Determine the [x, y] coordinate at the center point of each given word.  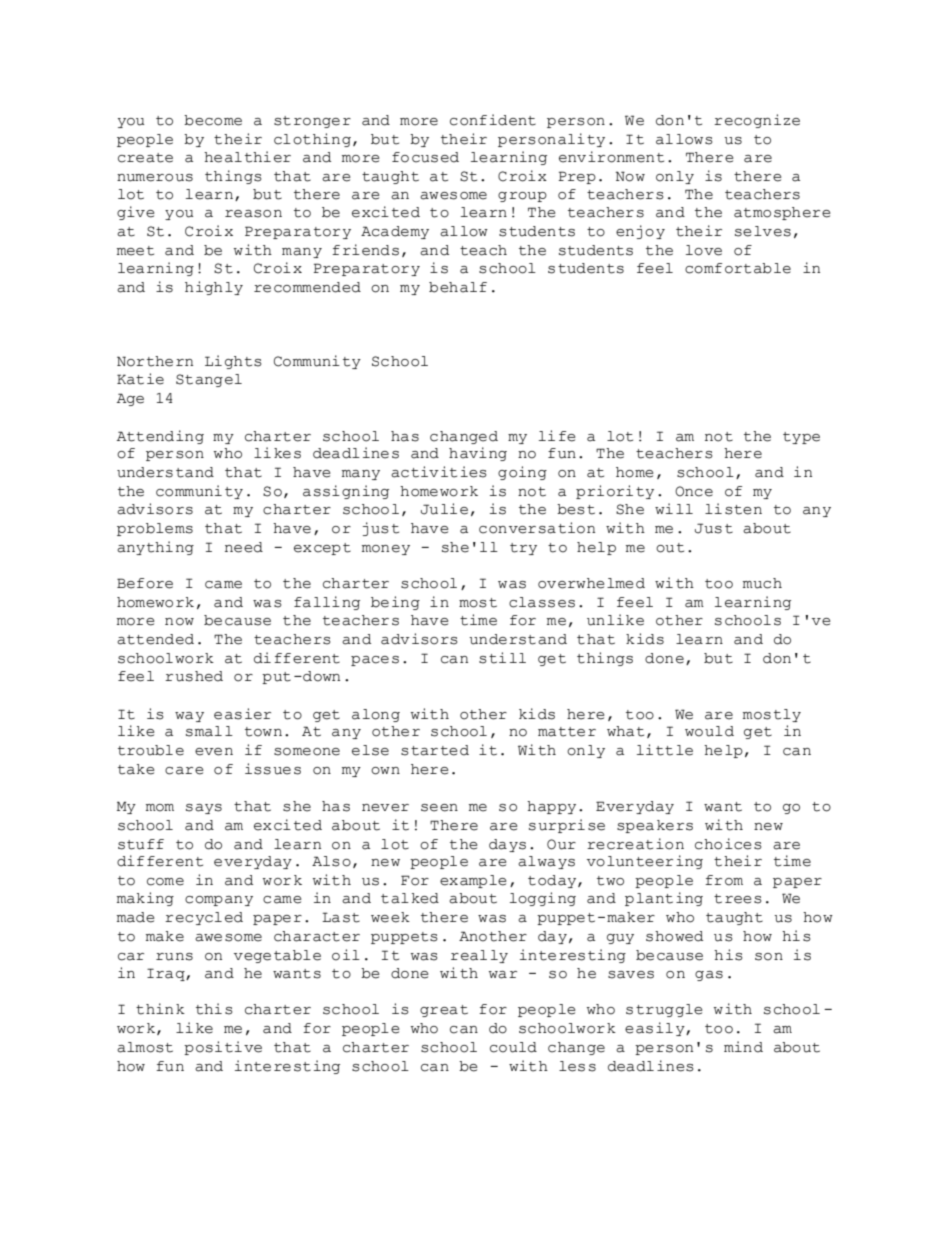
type [801, 438]
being [395, 603]
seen [439, 808]
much [762, 583]
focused [425, 157]
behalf [458, 287]
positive [223, 1048]
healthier [247, 157]
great [444, 1011]
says [204, 809]
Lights [233, 362]
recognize [757, 121]
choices [728, 844]
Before [145, 583]
